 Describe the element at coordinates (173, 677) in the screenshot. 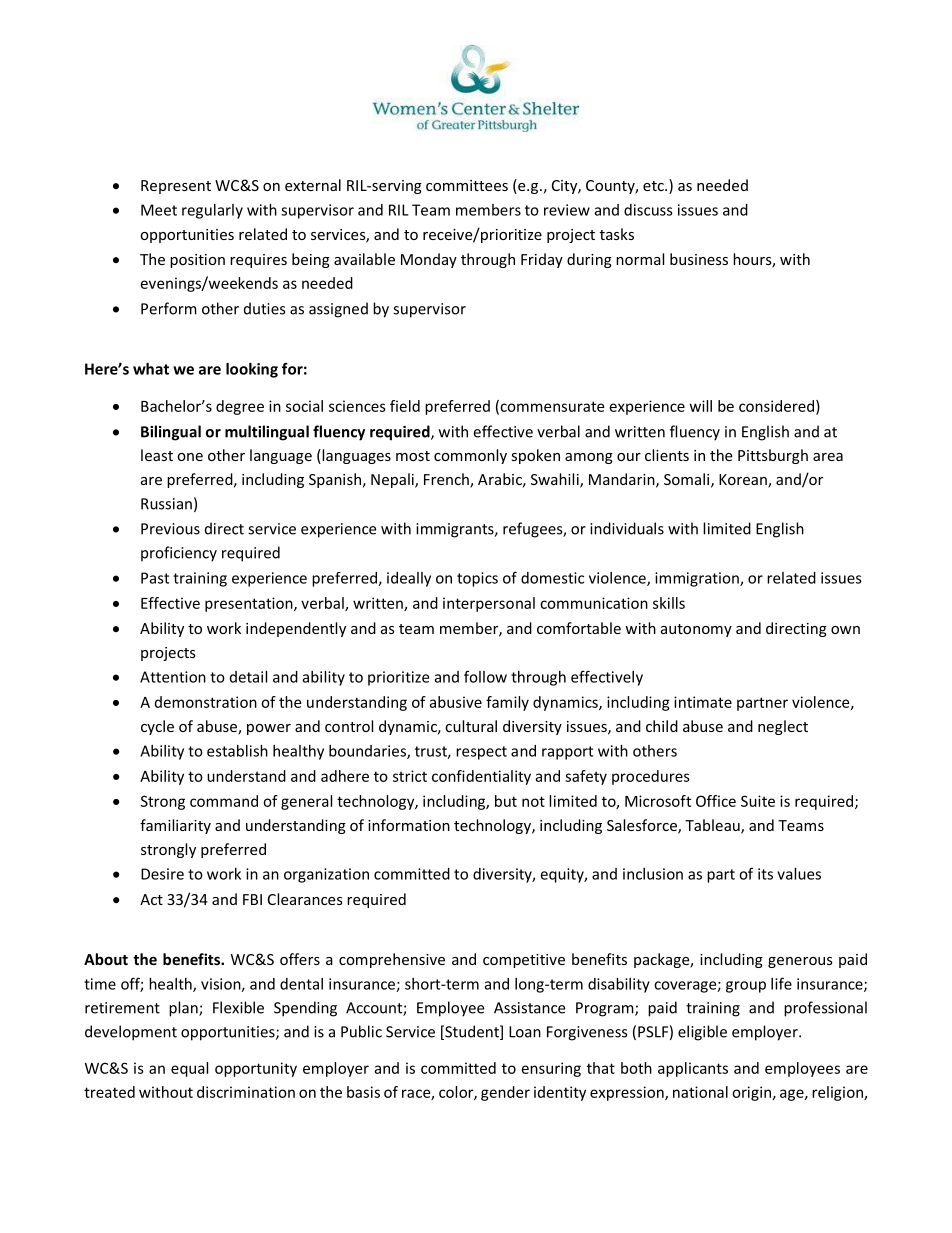

I see `Attention` at that location.
